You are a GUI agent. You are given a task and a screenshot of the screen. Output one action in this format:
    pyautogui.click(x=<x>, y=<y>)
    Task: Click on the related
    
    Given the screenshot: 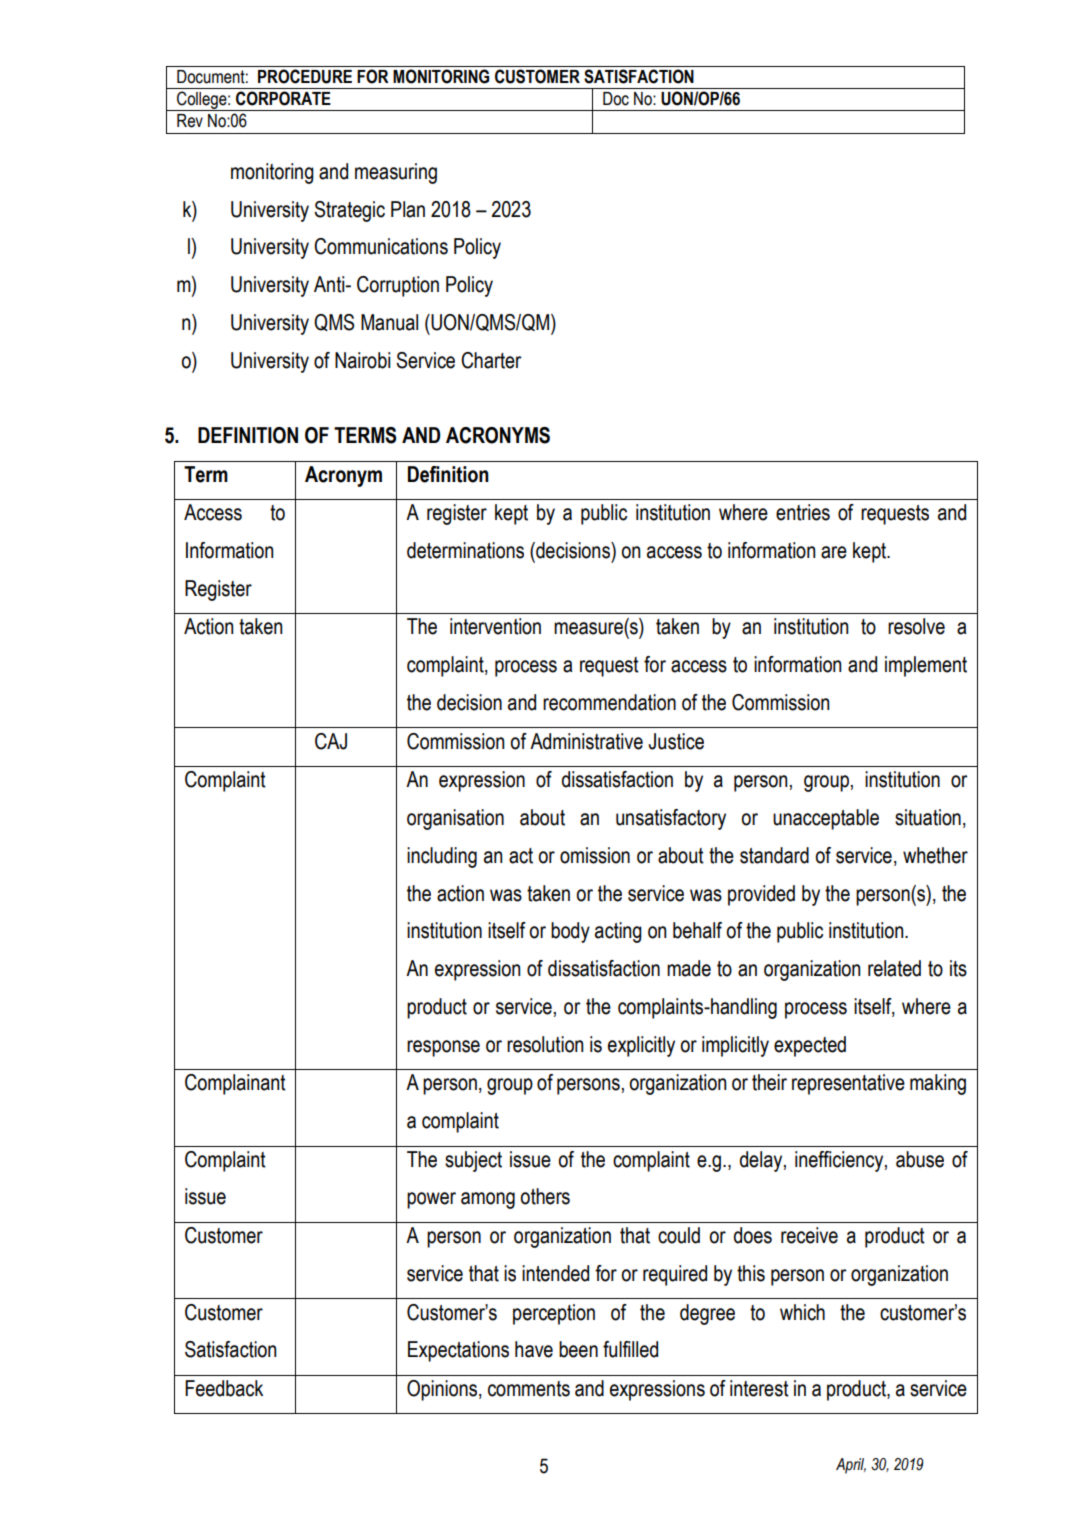 What is the action you would take?
    pyautogui.click(x=894, y=968)
